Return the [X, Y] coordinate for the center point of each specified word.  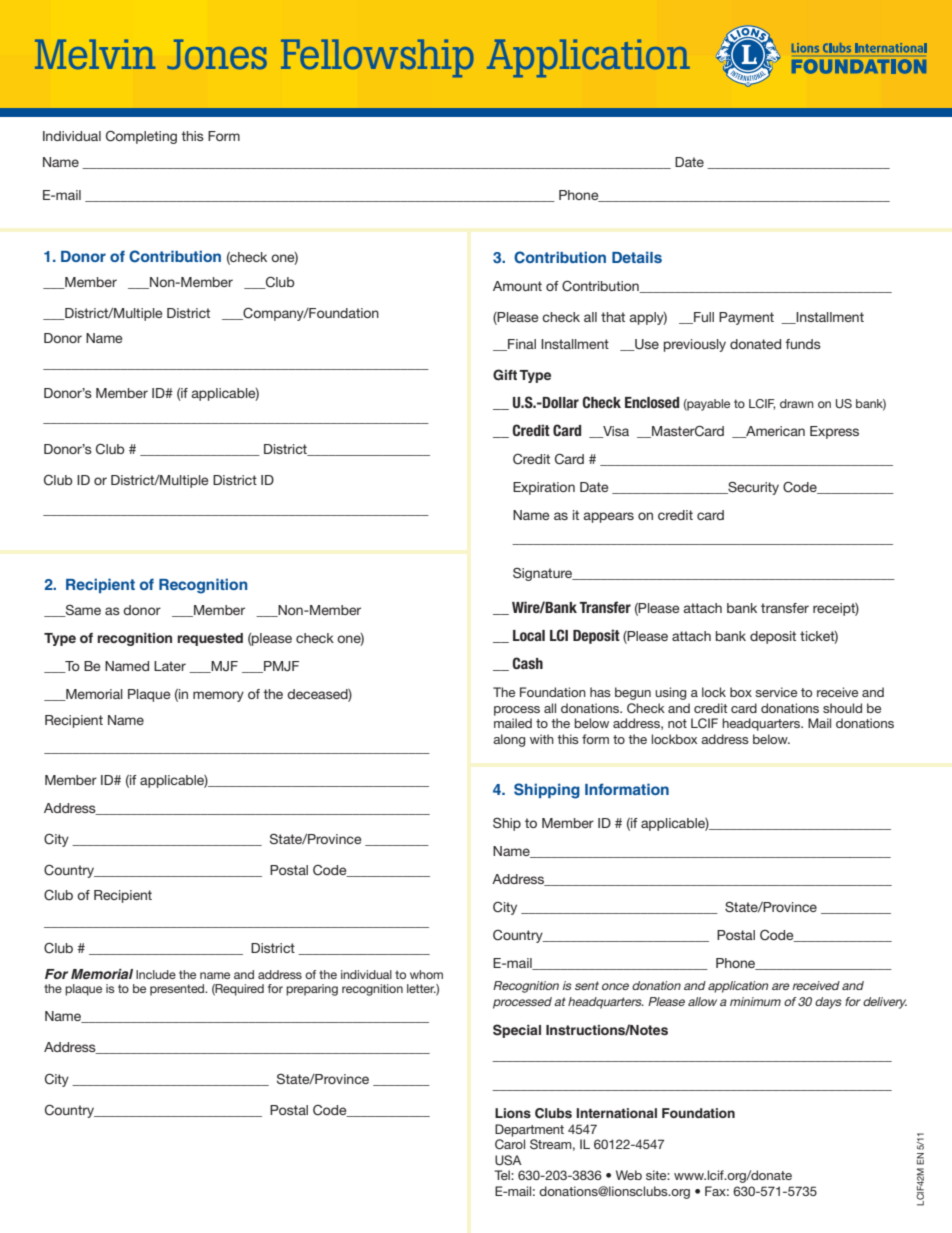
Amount [517, 286]
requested [210, 639]
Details [637, 257]
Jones [217, 54]
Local [529, 635]
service [776, 692]
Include [156, 974]
